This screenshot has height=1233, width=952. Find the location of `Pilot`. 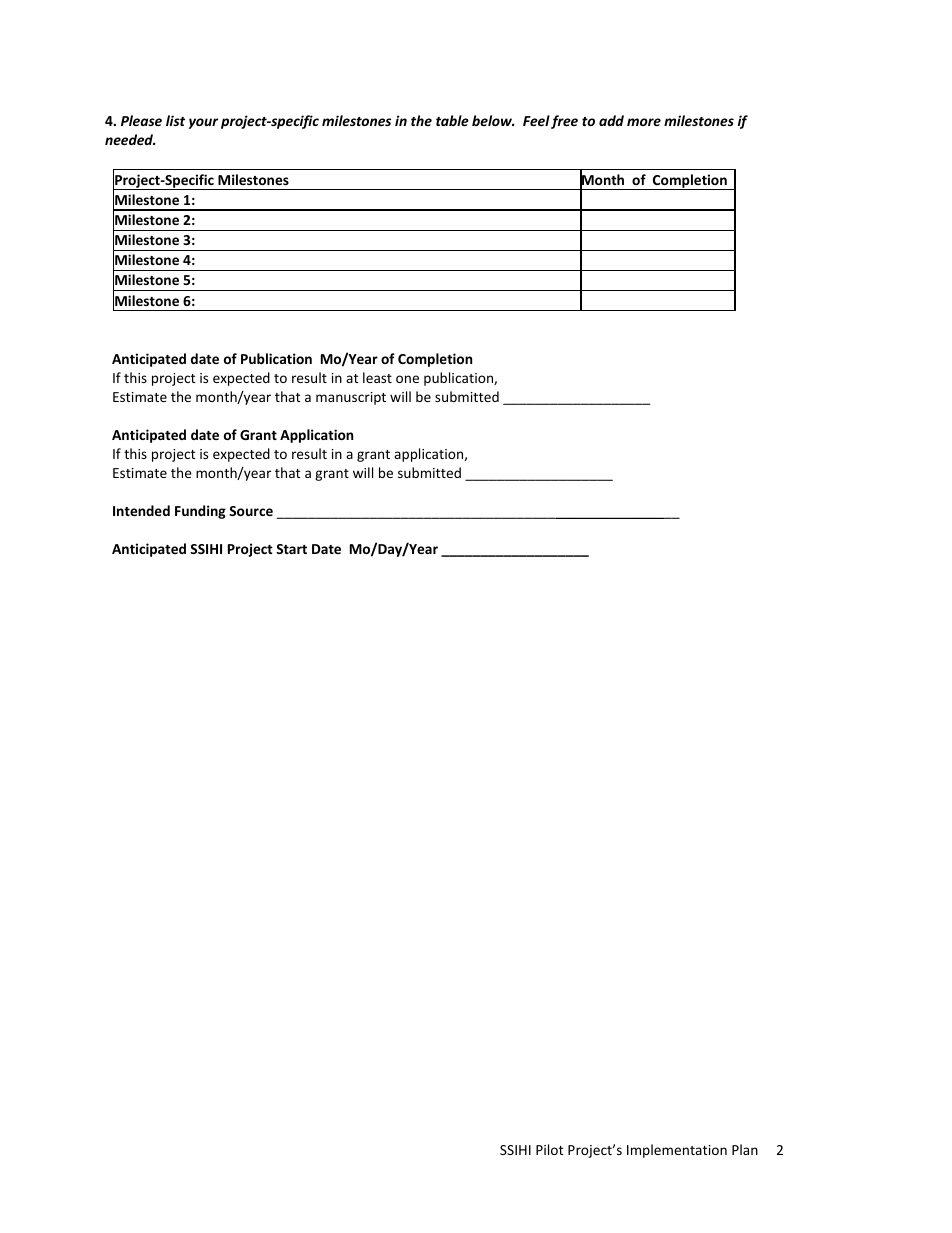

Pilot is located at coordinates (549, 1149).
